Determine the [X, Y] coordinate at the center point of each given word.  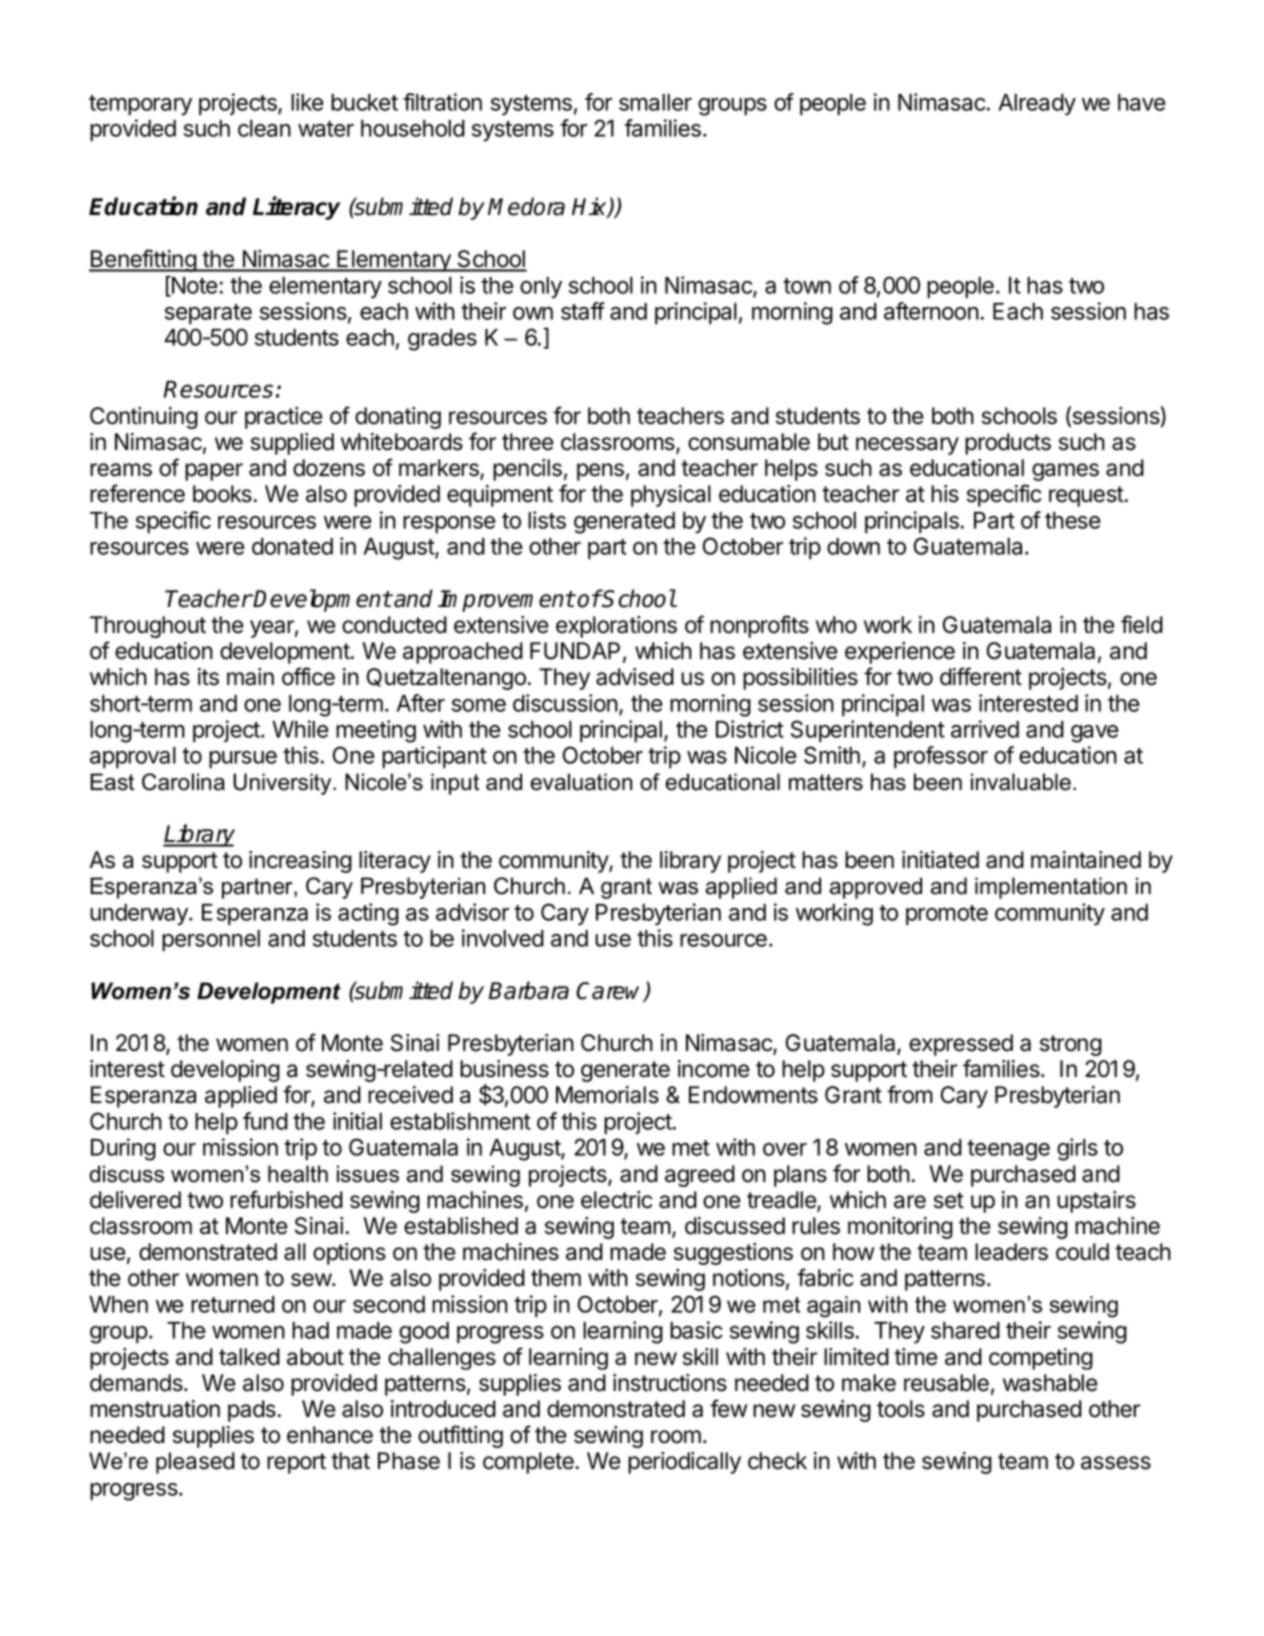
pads [253, 1411]
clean [264, 128]
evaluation [581, 782]
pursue [243, 760]
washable [1050, 1383]
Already [1037, 105]
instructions [670, 1383]
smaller [655, 102]
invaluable [1022, 782]
